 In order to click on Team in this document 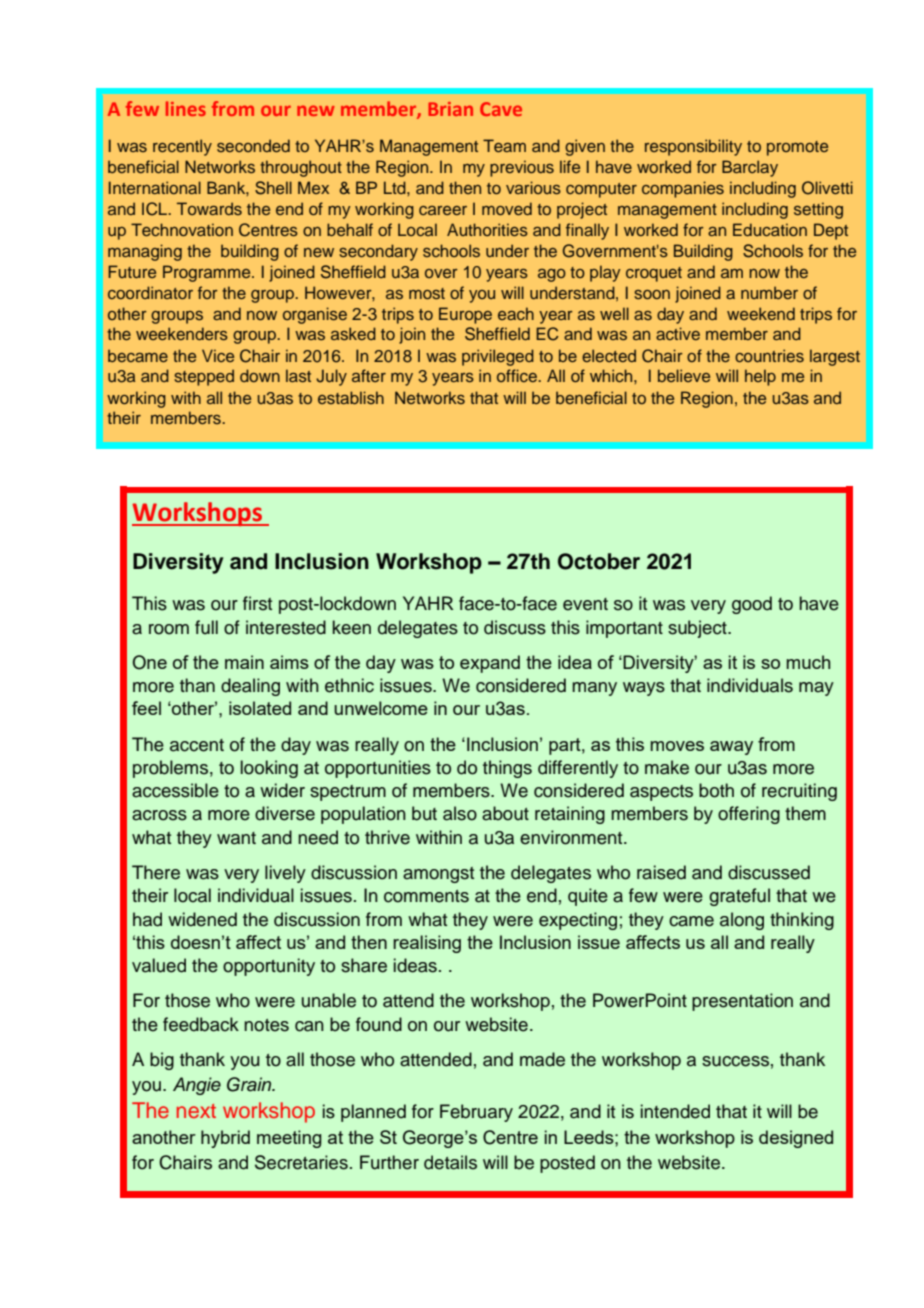, I will do `click(504, 145)`.
